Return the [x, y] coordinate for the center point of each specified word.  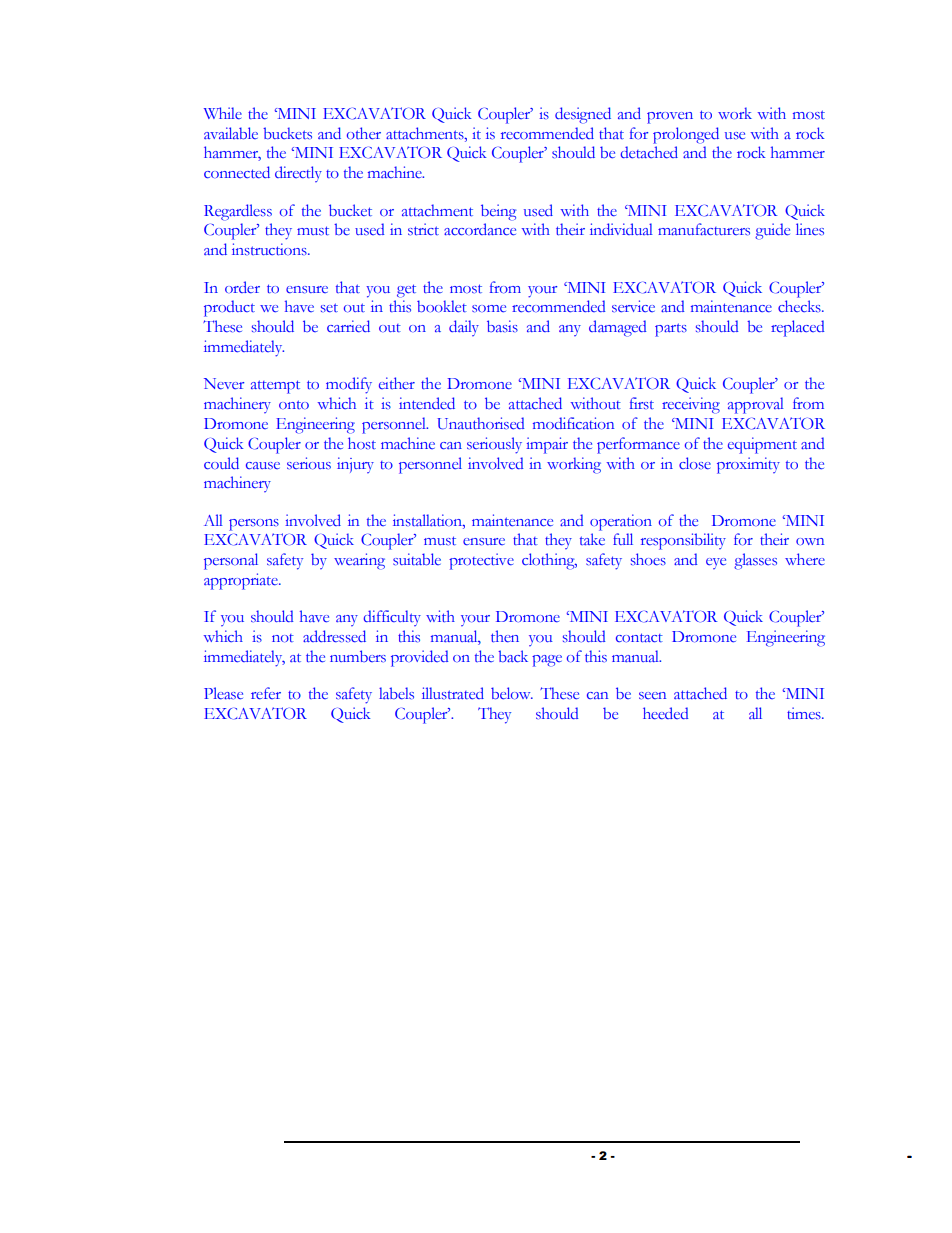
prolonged [686, 135]
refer [266, 693]
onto [294, 404]
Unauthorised [480, 423]
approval [756, 405]
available [231, 133]
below [512, 693]
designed [583, 115]
